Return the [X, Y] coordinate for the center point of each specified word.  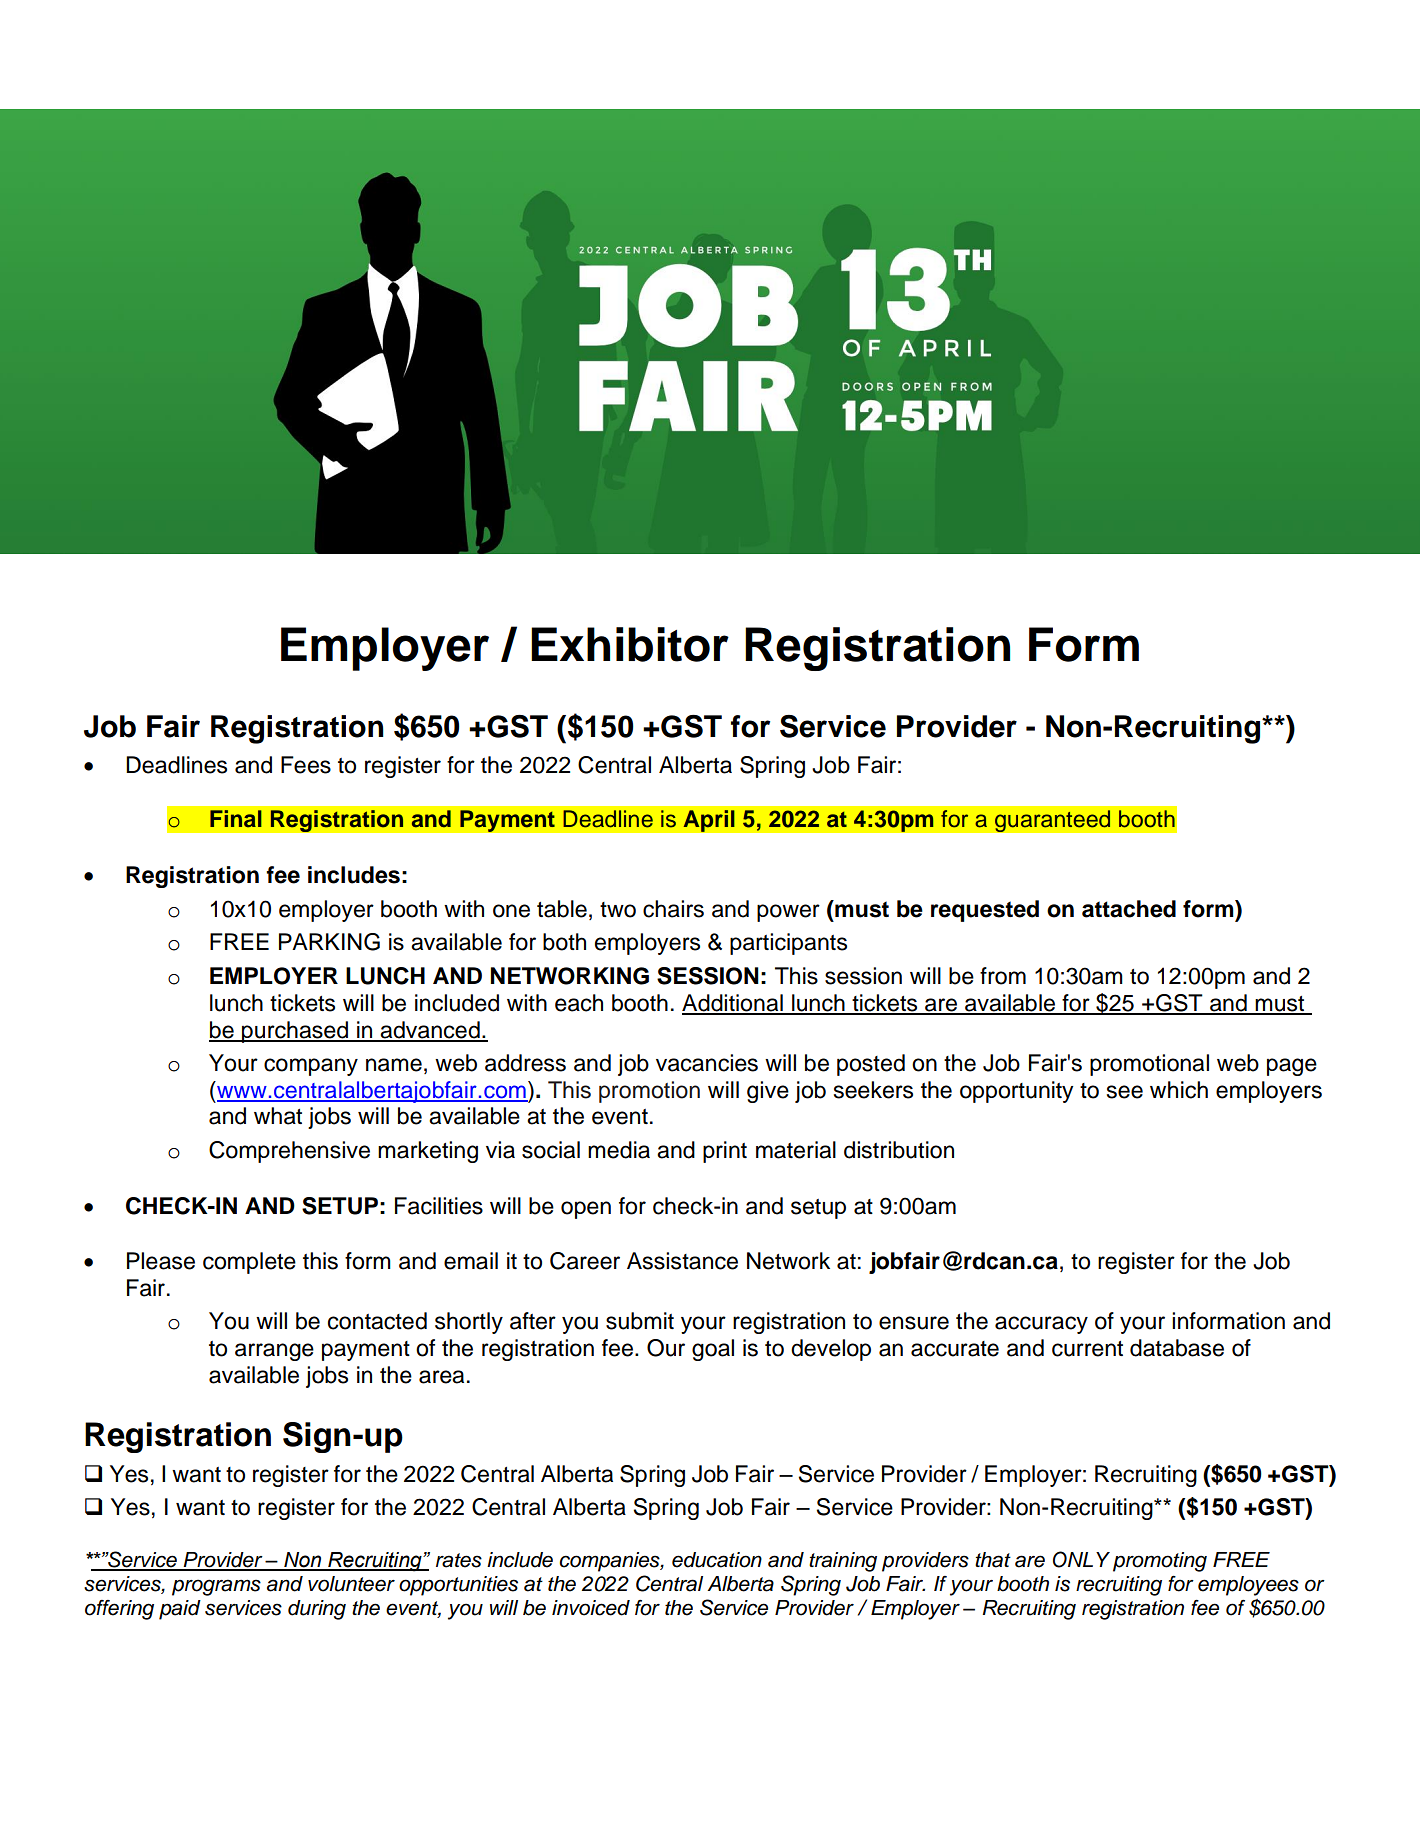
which [1179, 1090]
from [1003, 976]
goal [713, 1350]
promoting [1160, 1562]
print [725, 1152]
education [717, 1560]
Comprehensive [289, 1152]
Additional [733, 1004]
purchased [295, 1032]
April [709, 821]
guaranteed [1052, 821]
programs [216, 1587]
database [1177, 1348]
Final [236, 819]
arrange [274, 1352]
